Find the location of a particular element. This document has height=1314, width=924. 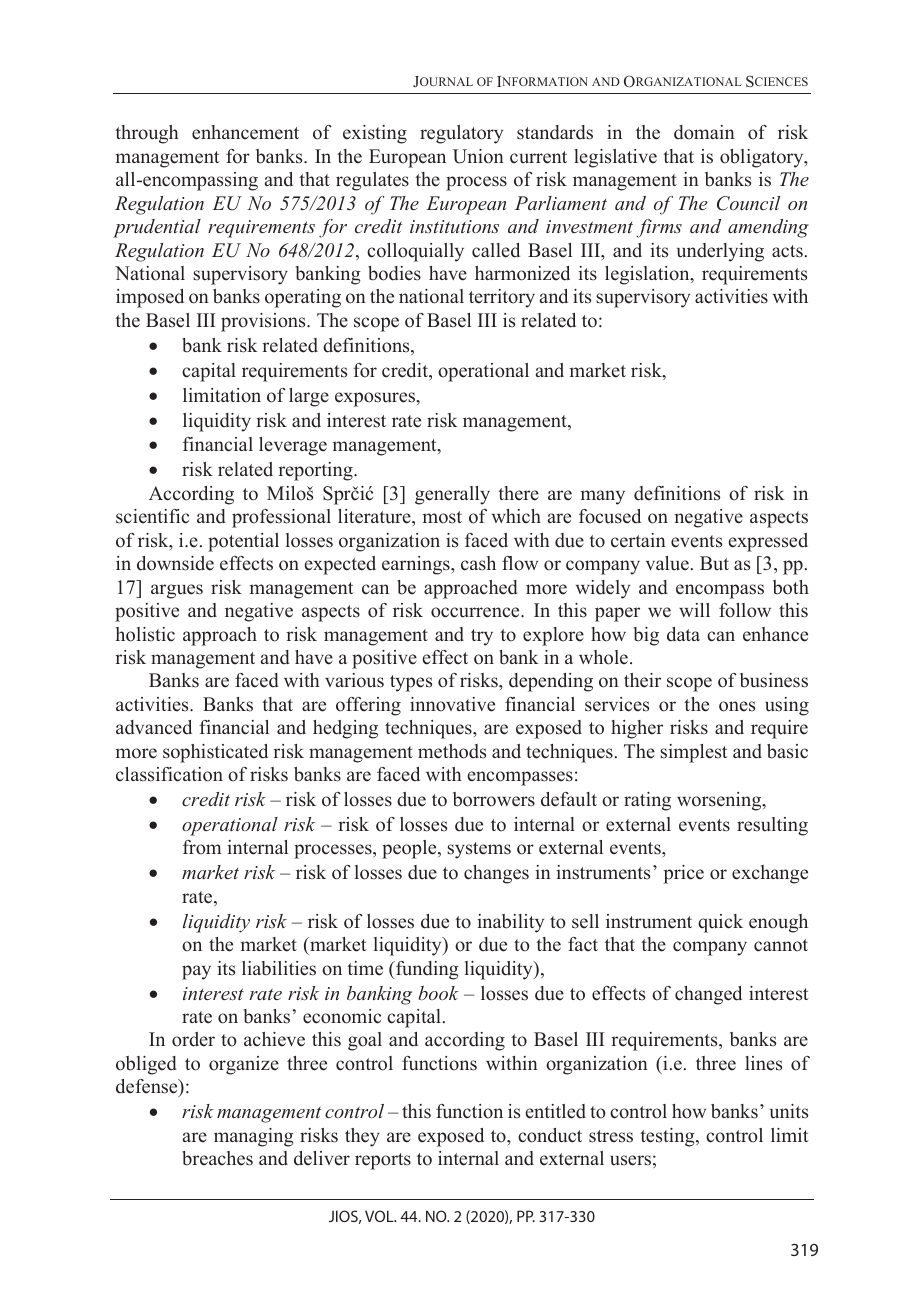

ones is located at coordinates (737, 706).
